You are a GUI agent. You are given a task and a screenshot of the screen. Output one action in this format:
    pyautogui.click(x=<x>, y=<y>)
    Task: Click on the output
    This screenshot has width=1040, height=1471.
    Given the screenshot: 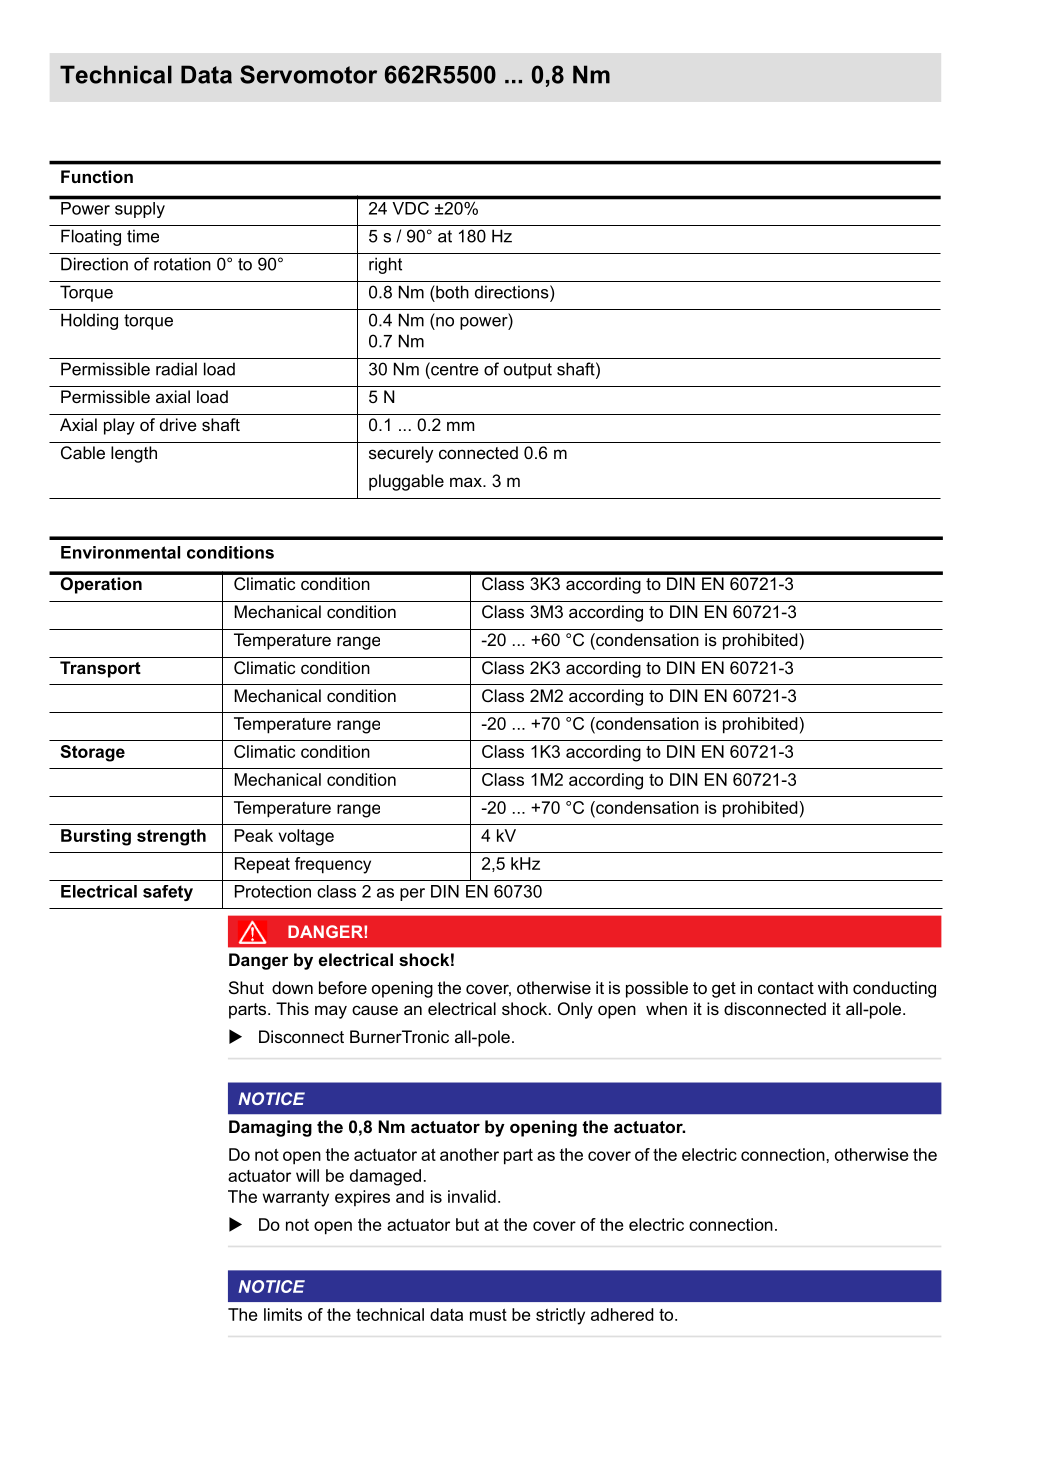 What is the action you would take?
    pyautogui.click(x=528, y=371)
